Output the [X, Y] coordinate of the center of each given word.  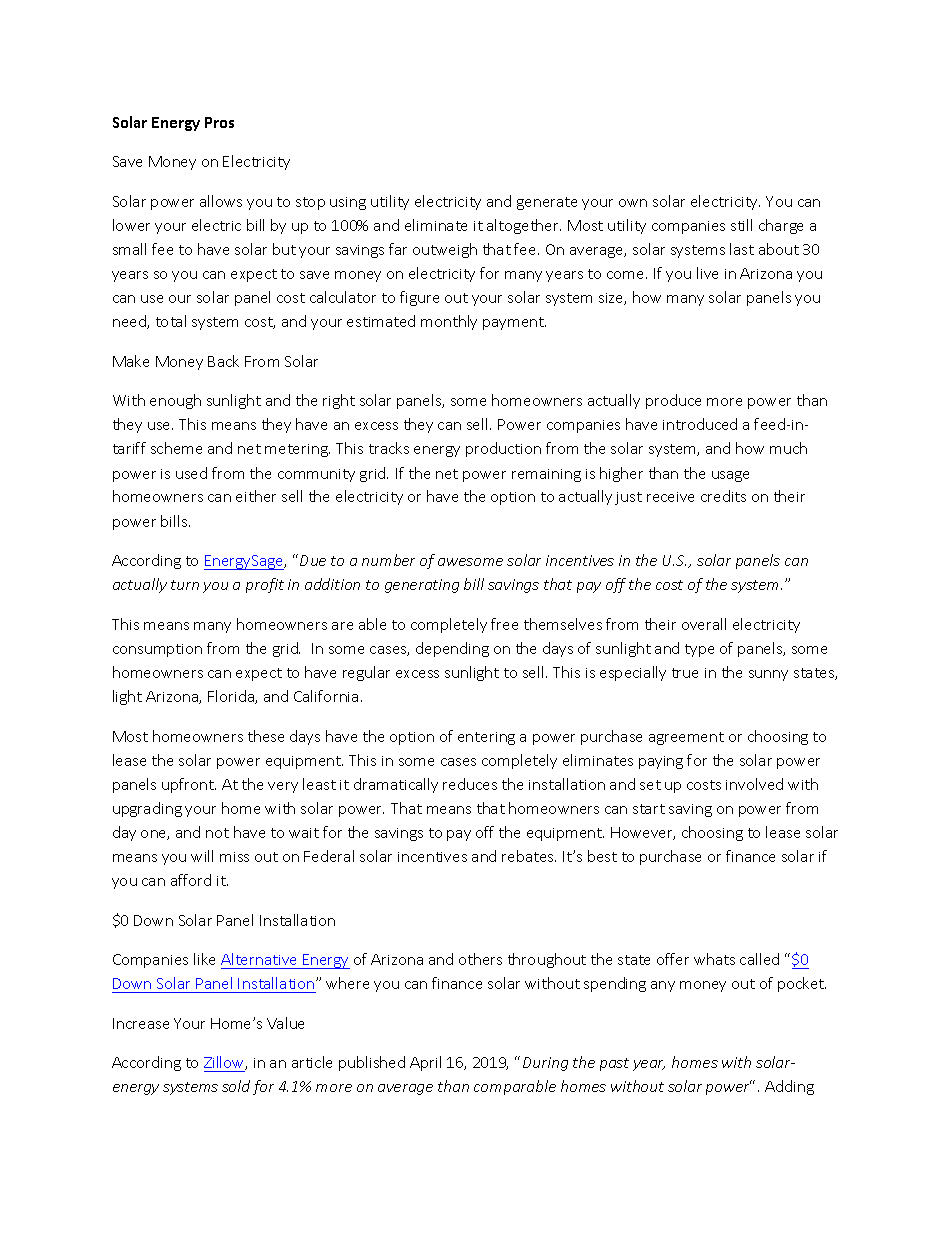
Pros [219, 122]
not [217, 833]
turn [185, 585]
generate [547, 203]
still [741, 225]
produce [673, 401]
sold [236, 1086]
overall [704, 624]
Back [223, 361]
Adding [789, 1087]
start [649, 809]
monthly [449, 322]
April [425, 1063]
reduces [470, 784]
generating [422, 586]
